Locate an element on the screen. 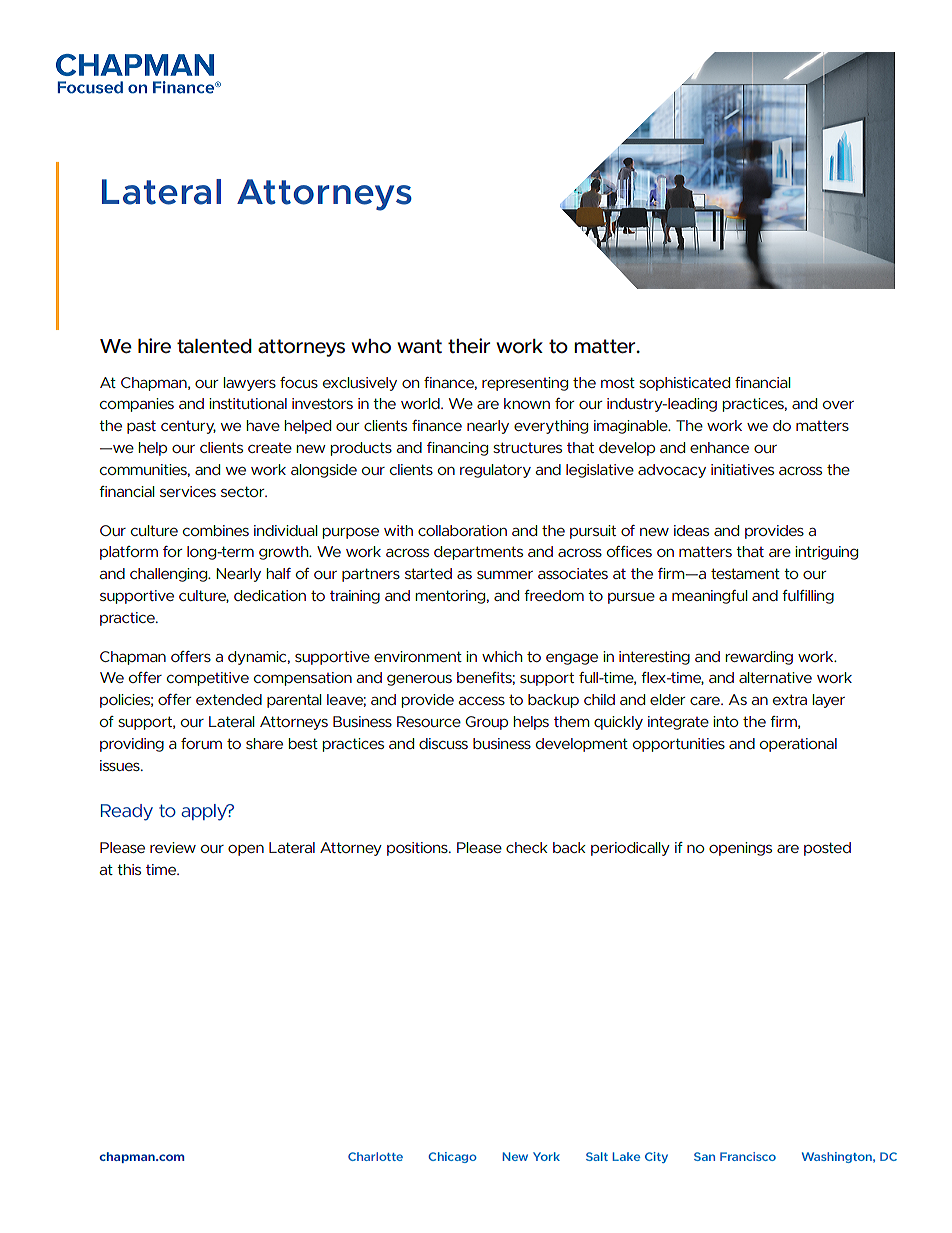 This screenshot has width=952, height=1233. departments is located at coordinates (478, 553).
